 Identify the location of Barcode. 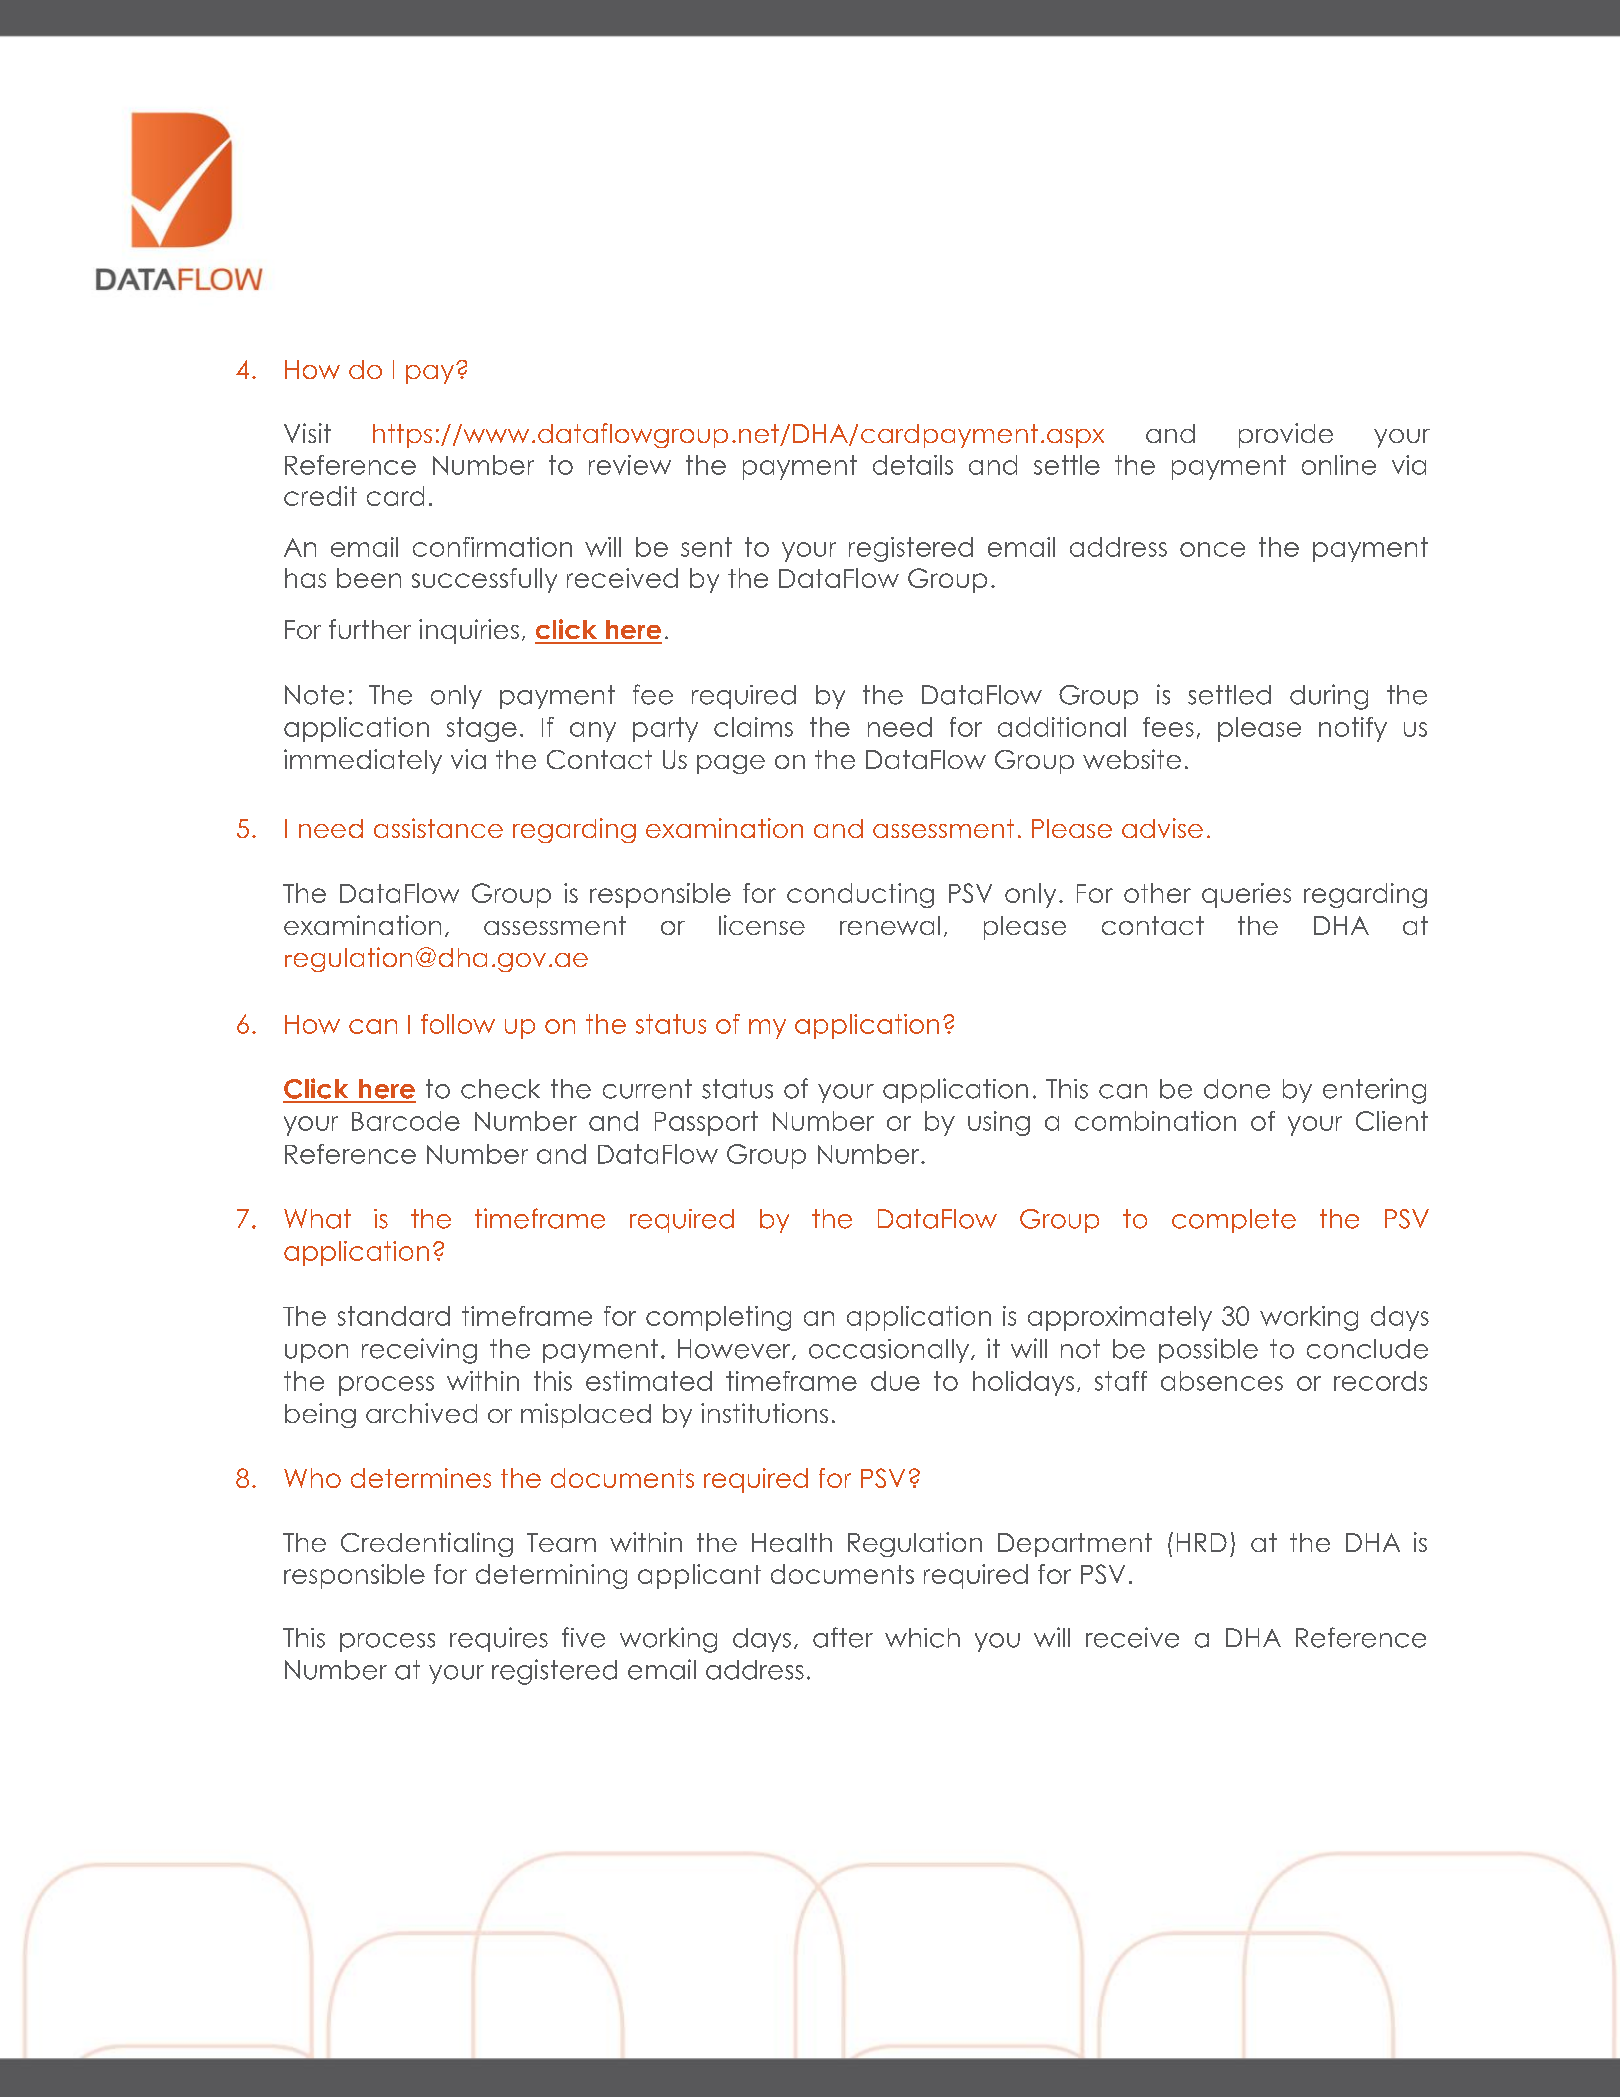
(406, 1121).
